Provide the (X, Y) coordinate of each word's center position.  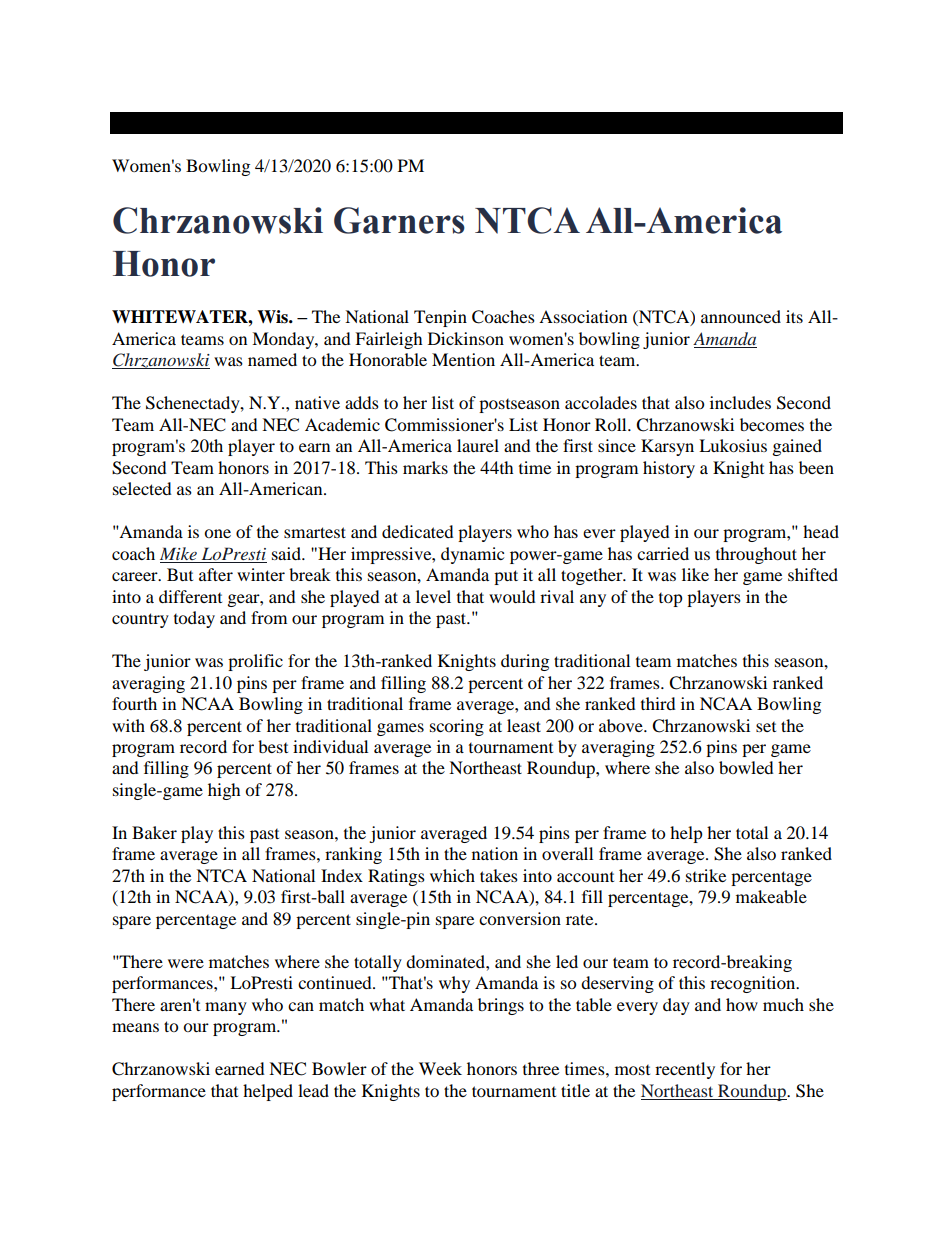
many (226, 1008)
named (272, 359)
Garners (399, 220)
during (525, 662)
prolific (255, 662)
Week (440, 1068)
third (658, 703)
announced (741, 316)
